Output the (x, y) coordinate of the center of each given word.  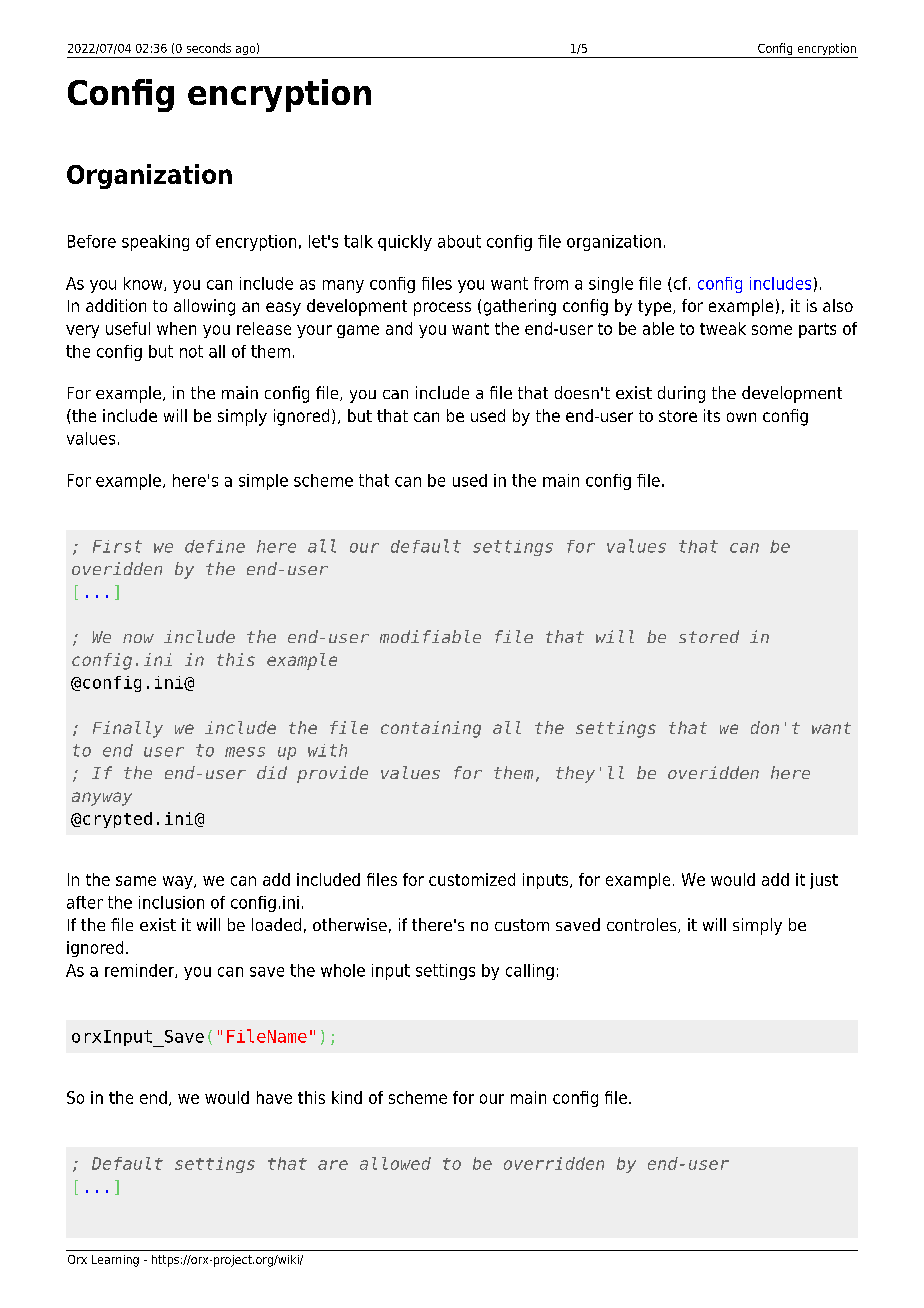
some (772, 330)
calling (530, 972)
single (611, 285)
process (442, 309)
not (191, 351)
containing (431, 729)
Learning (115, 1261)
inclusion (171, 902)
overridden (554, 1163)
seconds (209, 48)
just (824, 881)
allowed (395, 1163)
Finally (128, 729)
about (459, 241)
